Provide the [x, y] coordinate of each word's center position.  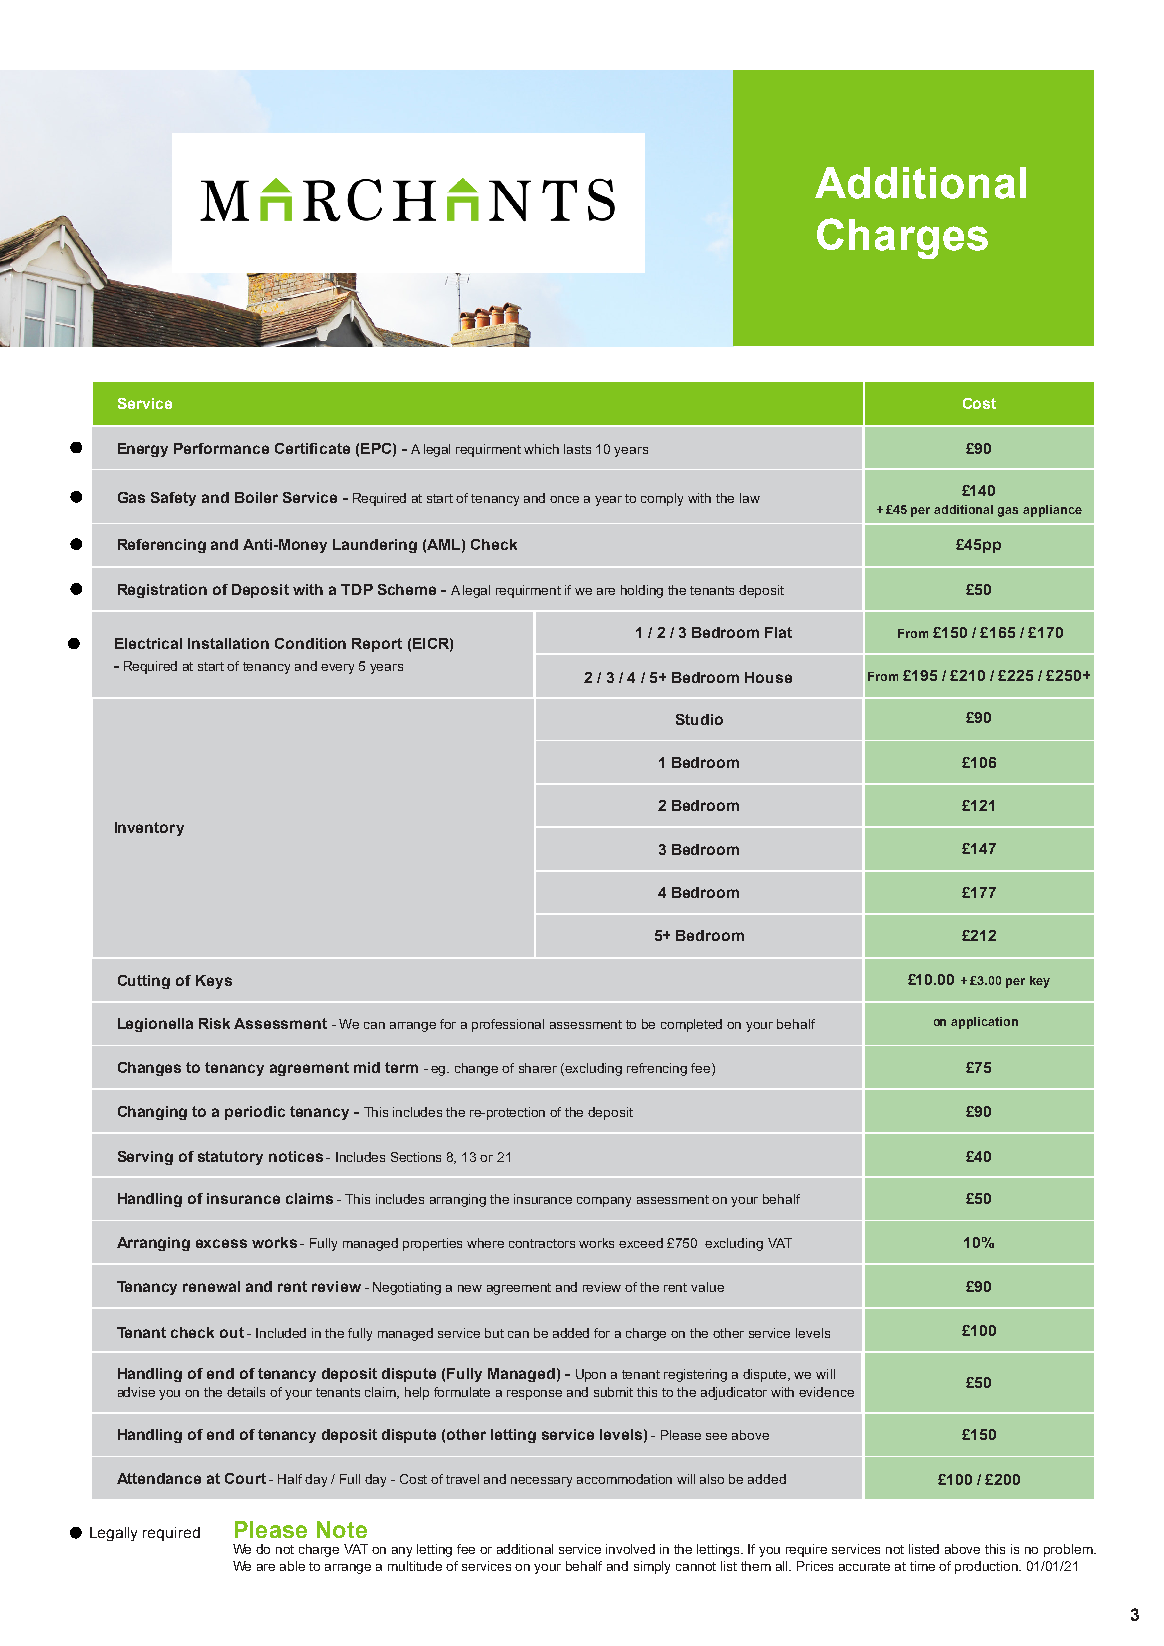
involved [630, 1549]
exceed [641, 1243]
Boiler [256, 497]
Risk [214, 1023]
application [984, 1023]
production [988, 1567]
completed [691, 1025]
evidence [826, 1392]
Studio [699, 719]
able [292, 1566]
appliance [1052, 511]
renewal [211, 1286]
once [564, 499]
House [768, 677]
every [337, 669]
